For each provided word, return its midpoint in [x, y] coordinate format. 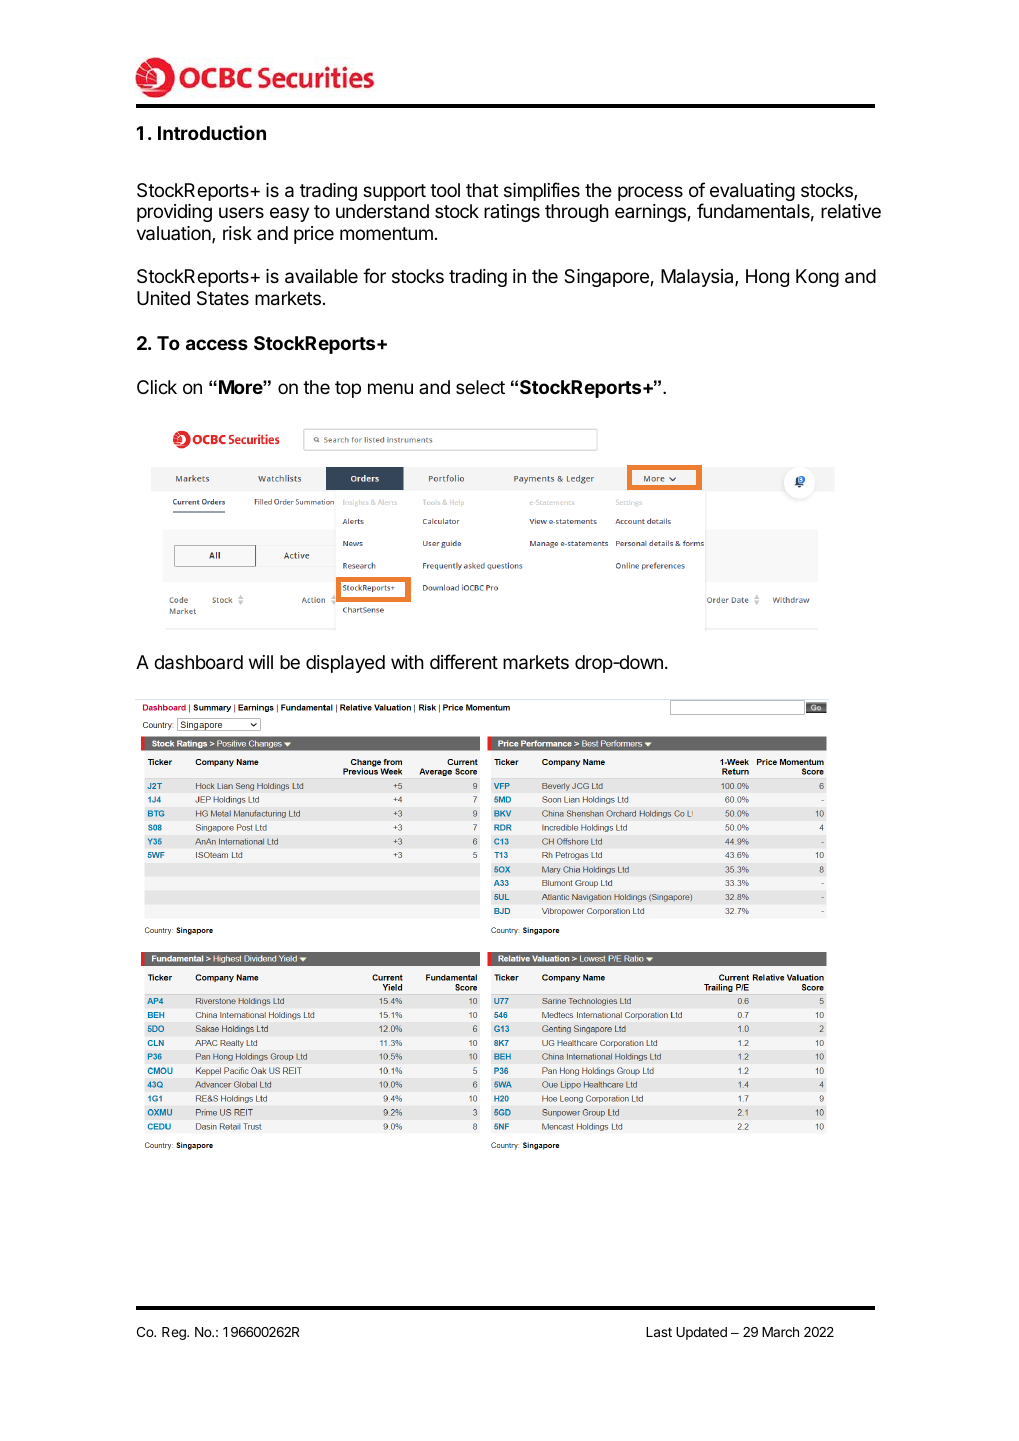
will [261, 662]
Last [659, 1332]
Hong [767, 278]
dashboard [198, 662]
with [407, 662]
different [464, 661]
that [482, 190]
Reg [175, 1333]
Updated [701, 1333]
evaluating [752, 192]
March [780, 1332]
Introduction [212, 132]
